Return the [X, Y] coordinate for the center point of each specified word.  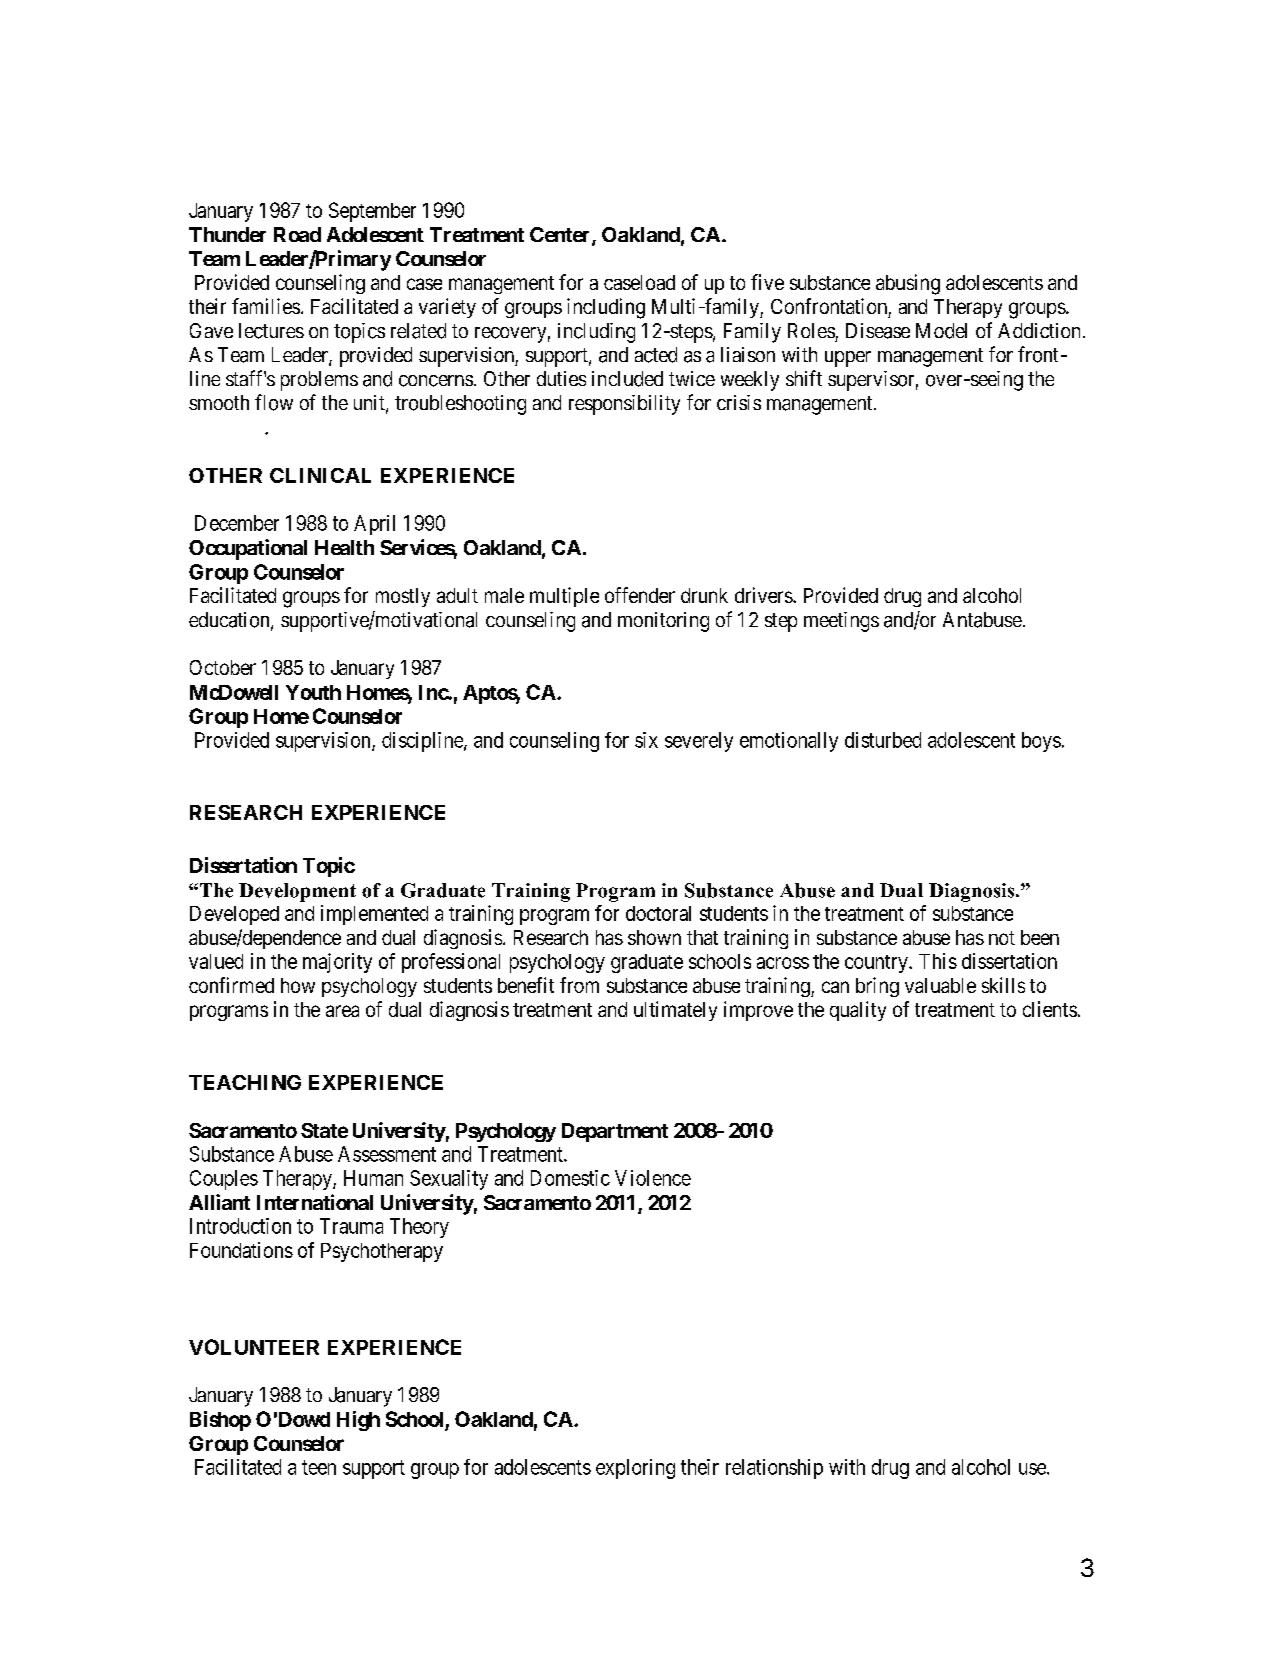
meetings [841, 622]
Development [297, 892]
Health [344, 547]
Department [615, 1132]
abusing [908, 284]
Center [561, 236]
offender [640, 595]
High [358, 1421]
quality [858, 1011]
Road [297, 234]
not [1002, 938]
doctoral [658, 913]
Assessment [387, 1154]
